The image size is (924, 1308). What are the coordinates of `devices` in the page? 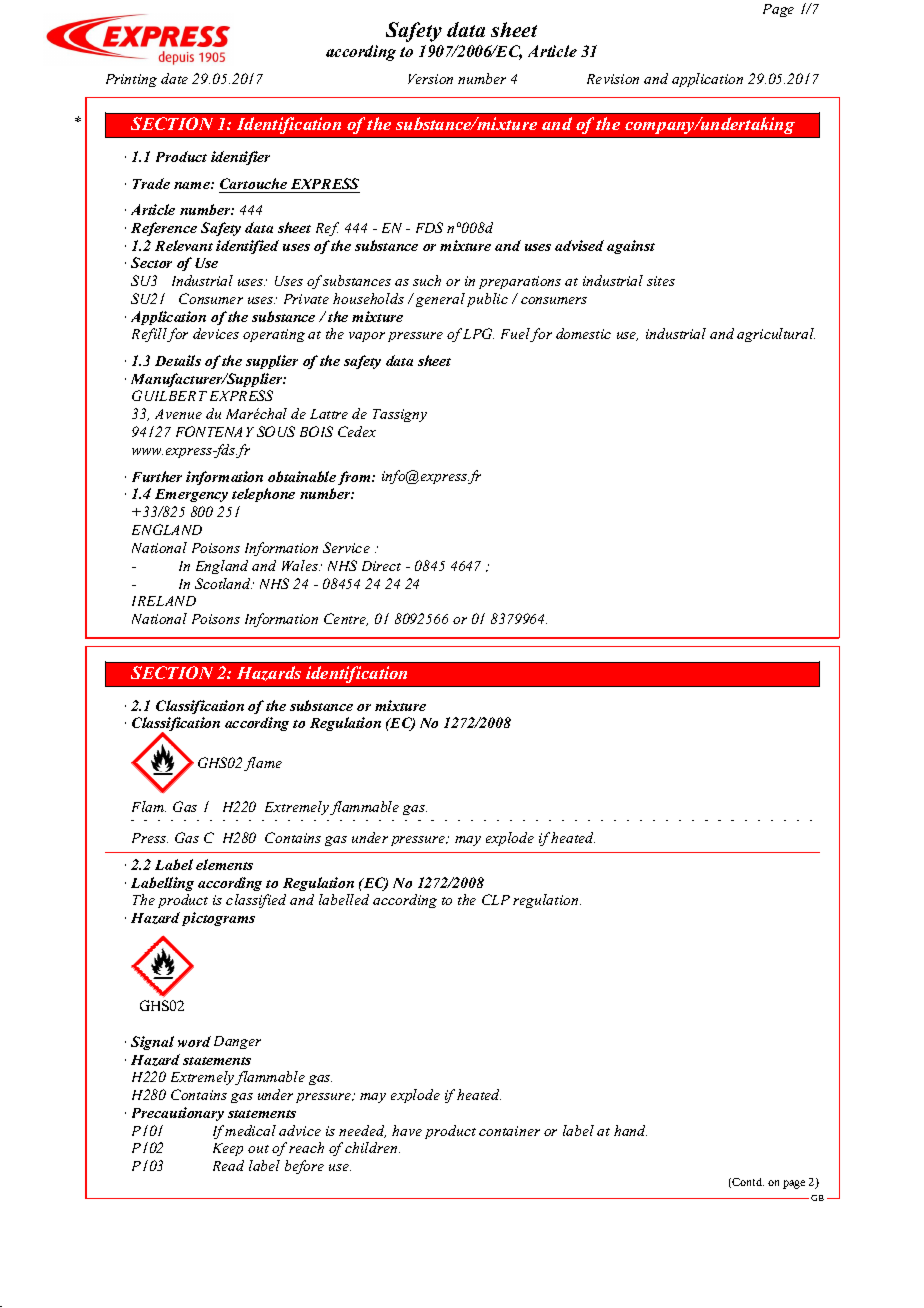 It's located at (216, 333).
